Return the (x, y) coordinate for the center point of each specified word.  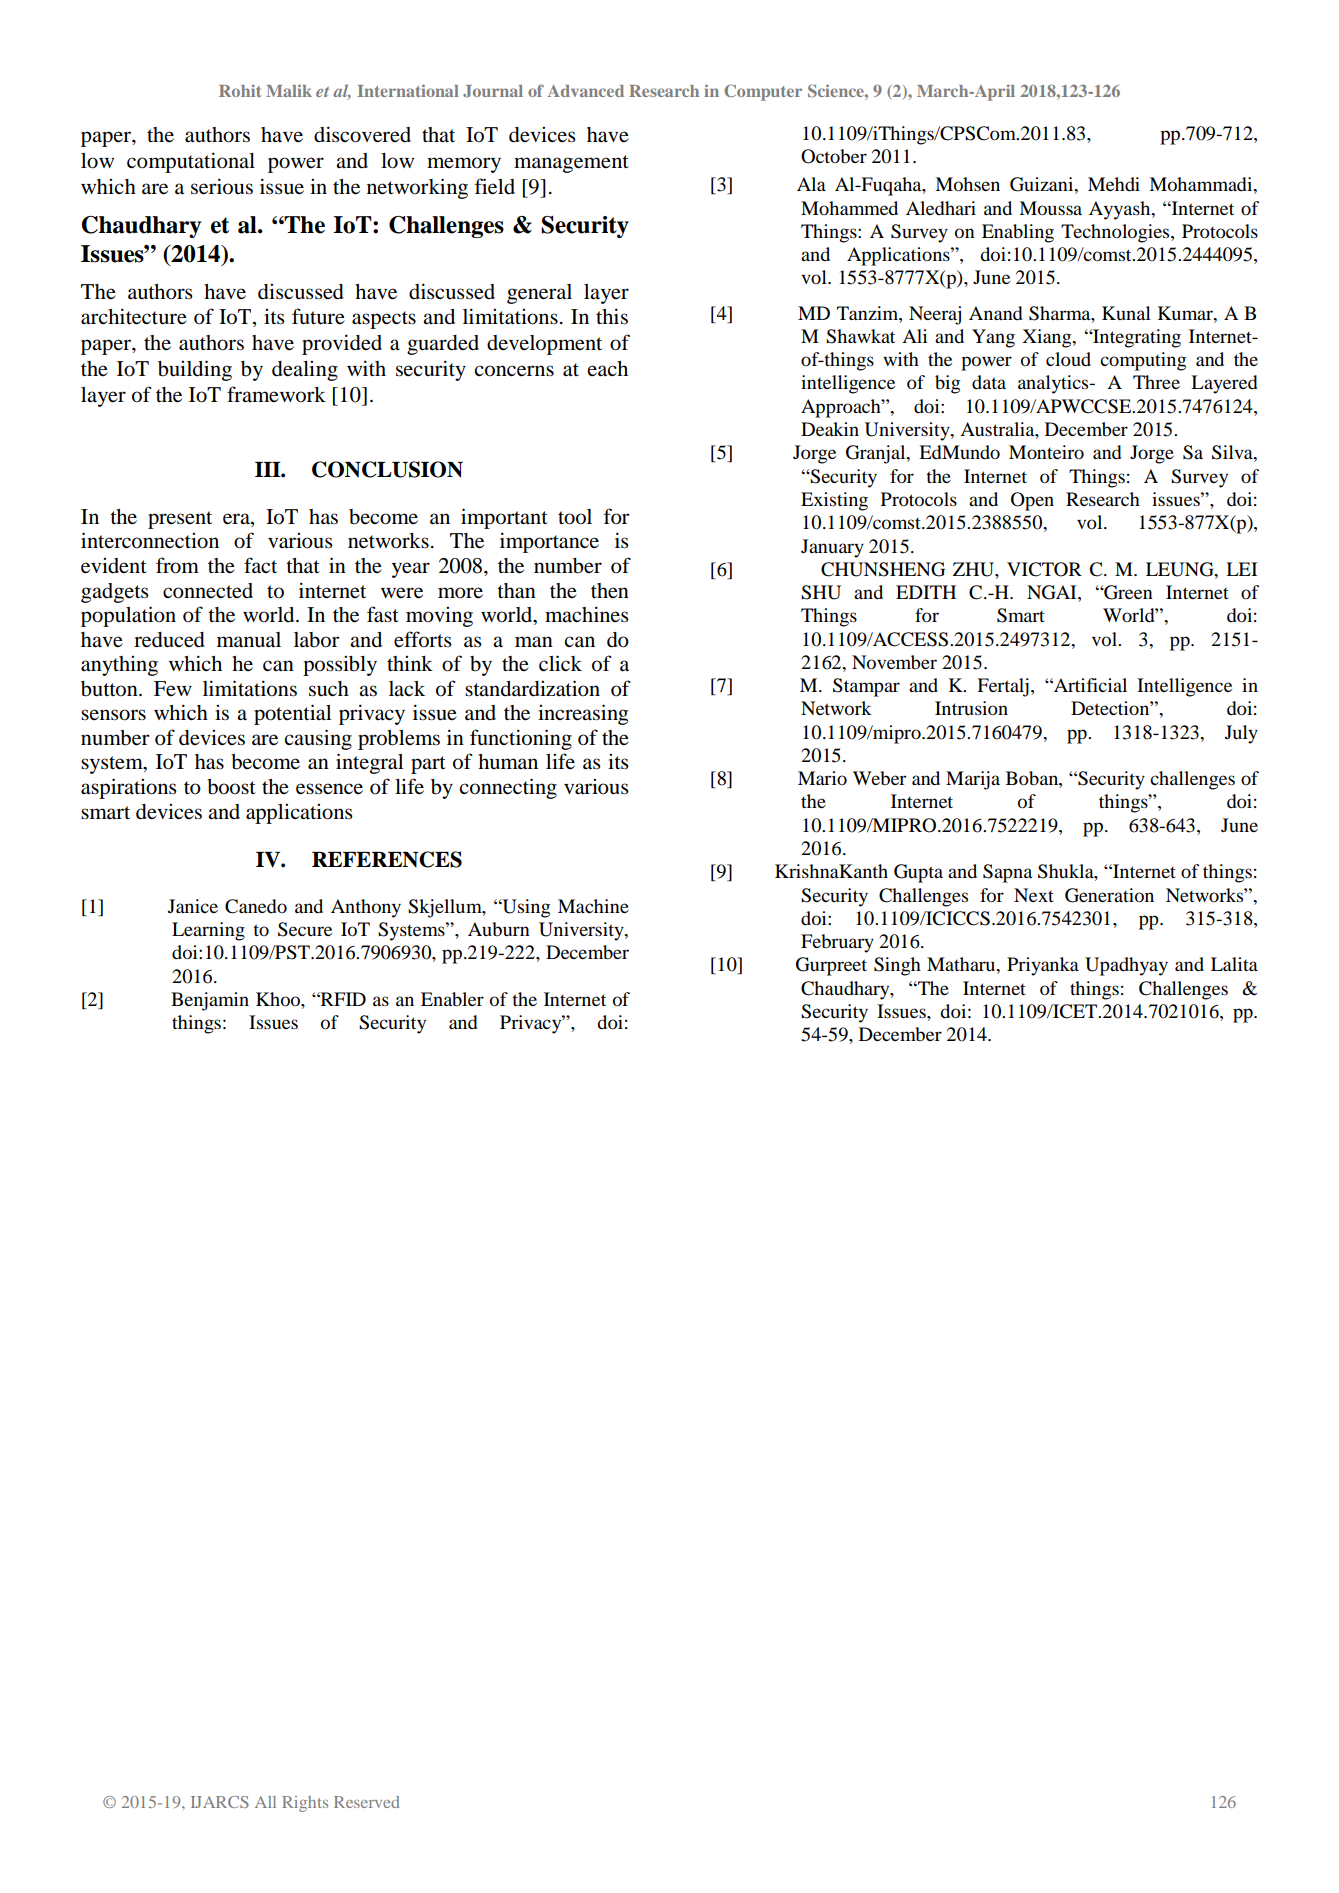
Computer (763, 92)
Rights (305, 1804)
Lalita (1234, 964)
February (837, 943)
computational (191, 162)
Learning (208, 931)
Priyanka (1043, 966)
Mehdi (1114, 184)
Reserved (366, 1802)
